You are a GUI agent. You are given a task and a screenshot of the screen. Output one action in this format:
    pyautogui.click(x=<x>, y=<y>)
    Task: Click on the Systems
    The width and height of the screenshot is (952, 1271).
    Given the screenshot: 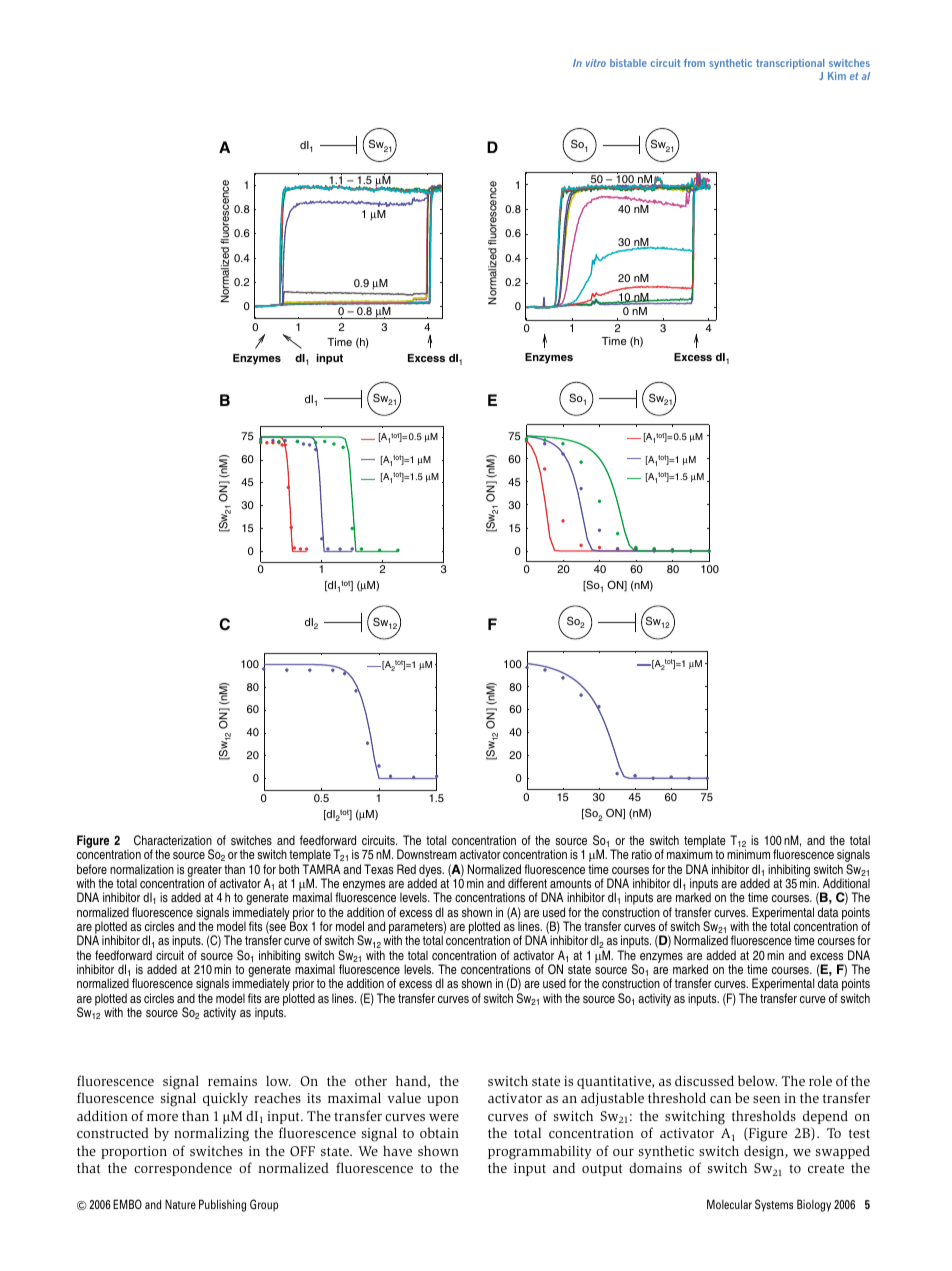 What is the action you would take?
    pyautogui.click(x=774, y=1205)
